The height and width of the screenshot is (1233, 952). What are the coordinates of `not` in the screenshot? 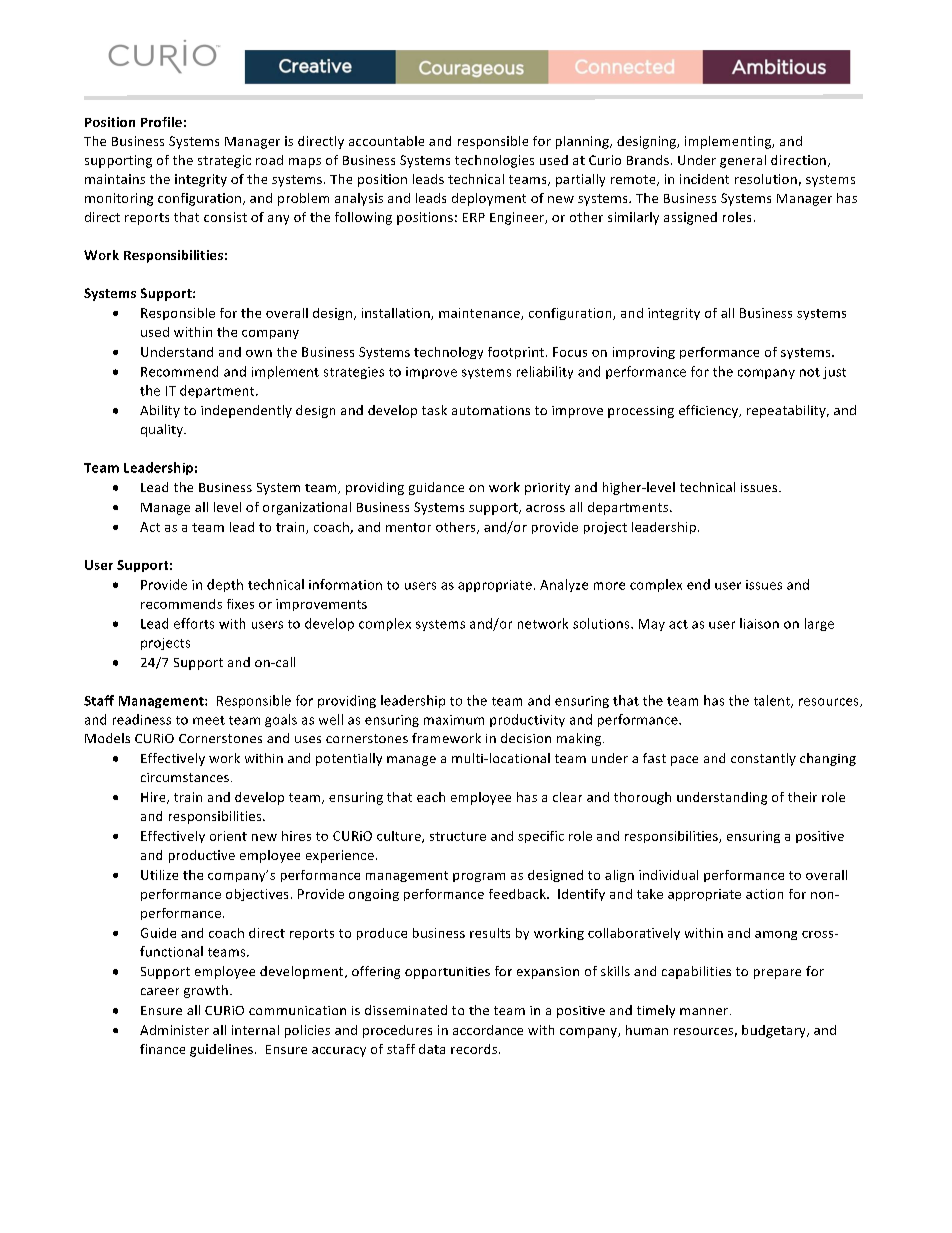 It's located at (810, 372).
